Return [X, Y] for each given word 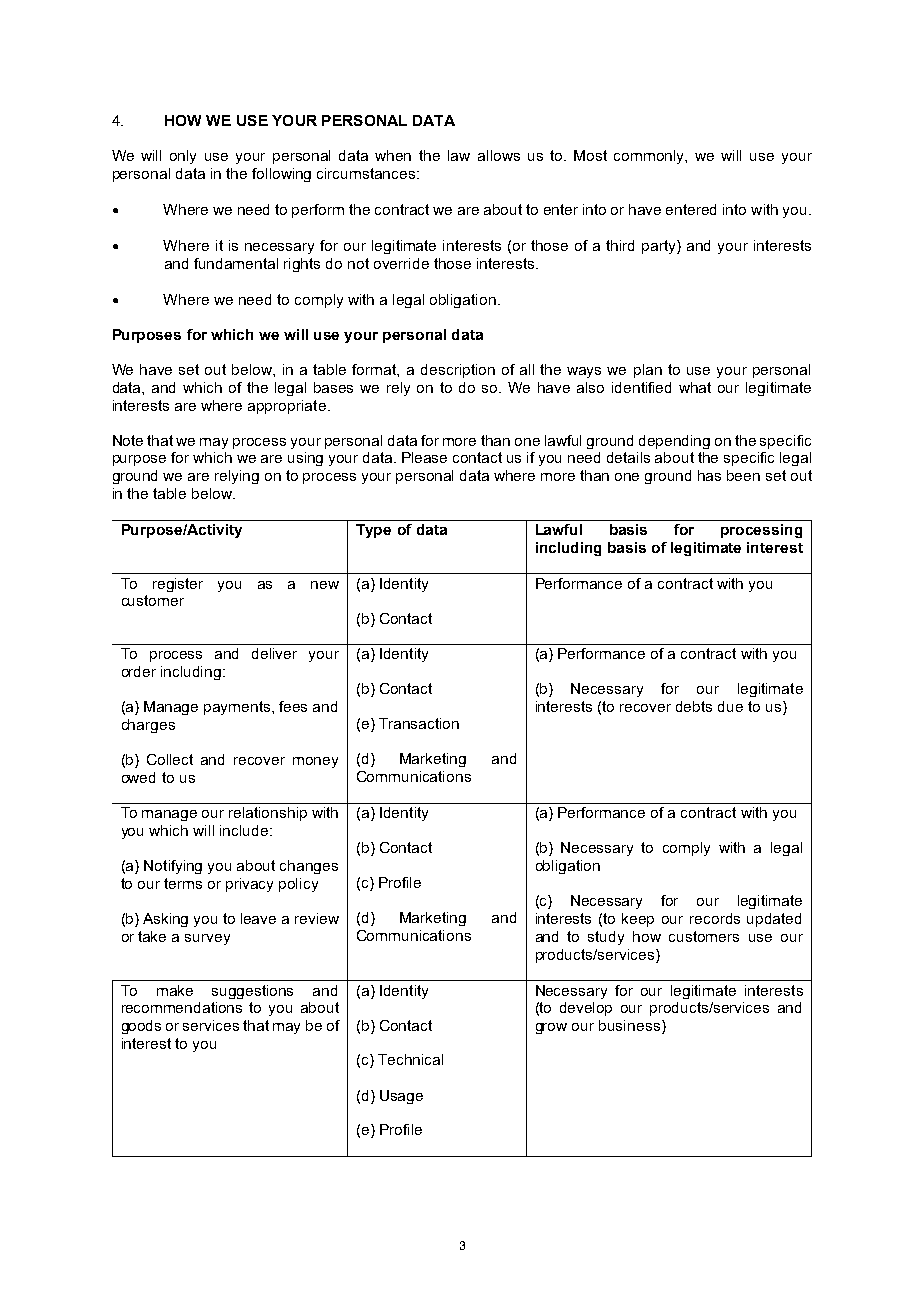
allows [499, 155]
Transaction [419, 723]
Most [590, 155]
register [178, 585]
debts [694, 706]
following [281, 175]
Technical [410, 1059]
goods [141, 1027]
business [629, 1025]
